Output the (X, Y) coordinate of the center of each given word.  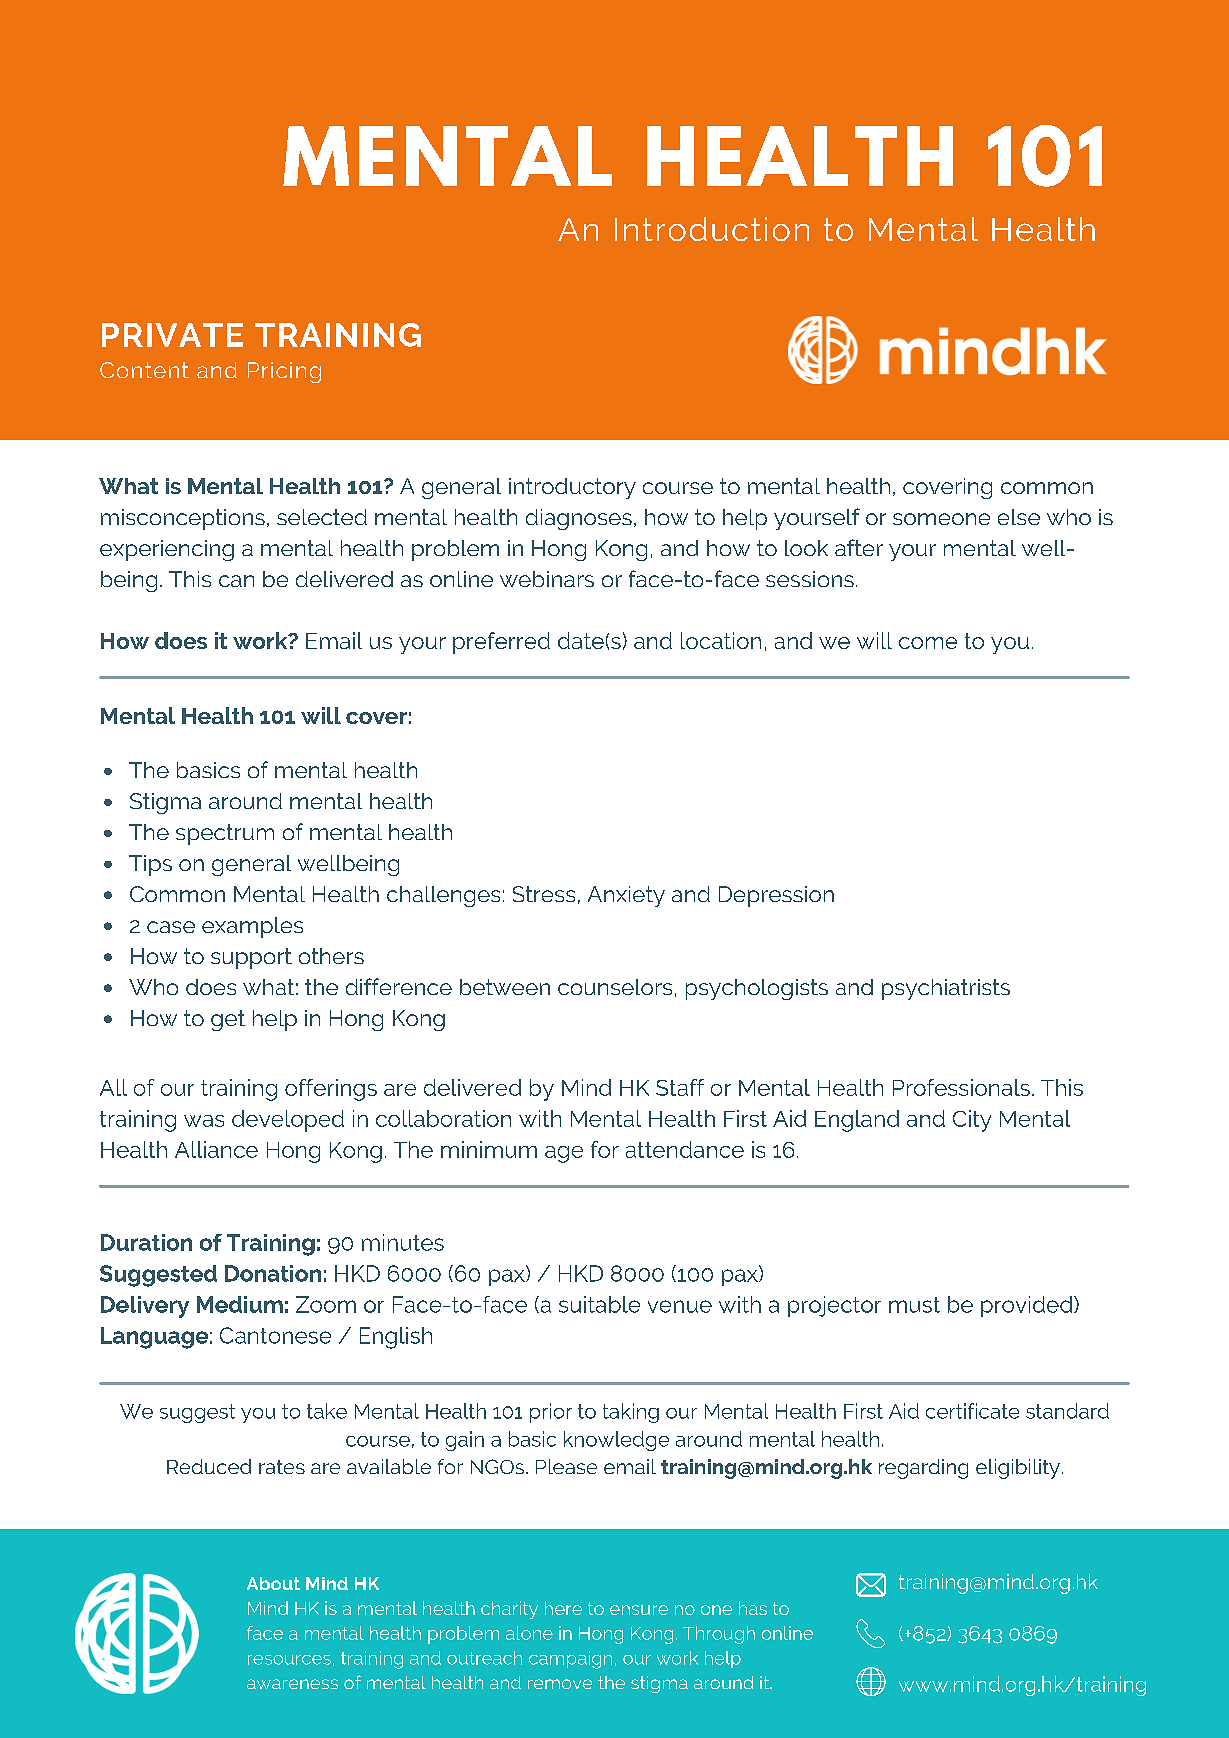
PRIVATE (172, 335)
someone (941, 519)
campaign (570, 1660)
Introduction (712, 229)
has (753, 1608)
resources (289, 1660)
